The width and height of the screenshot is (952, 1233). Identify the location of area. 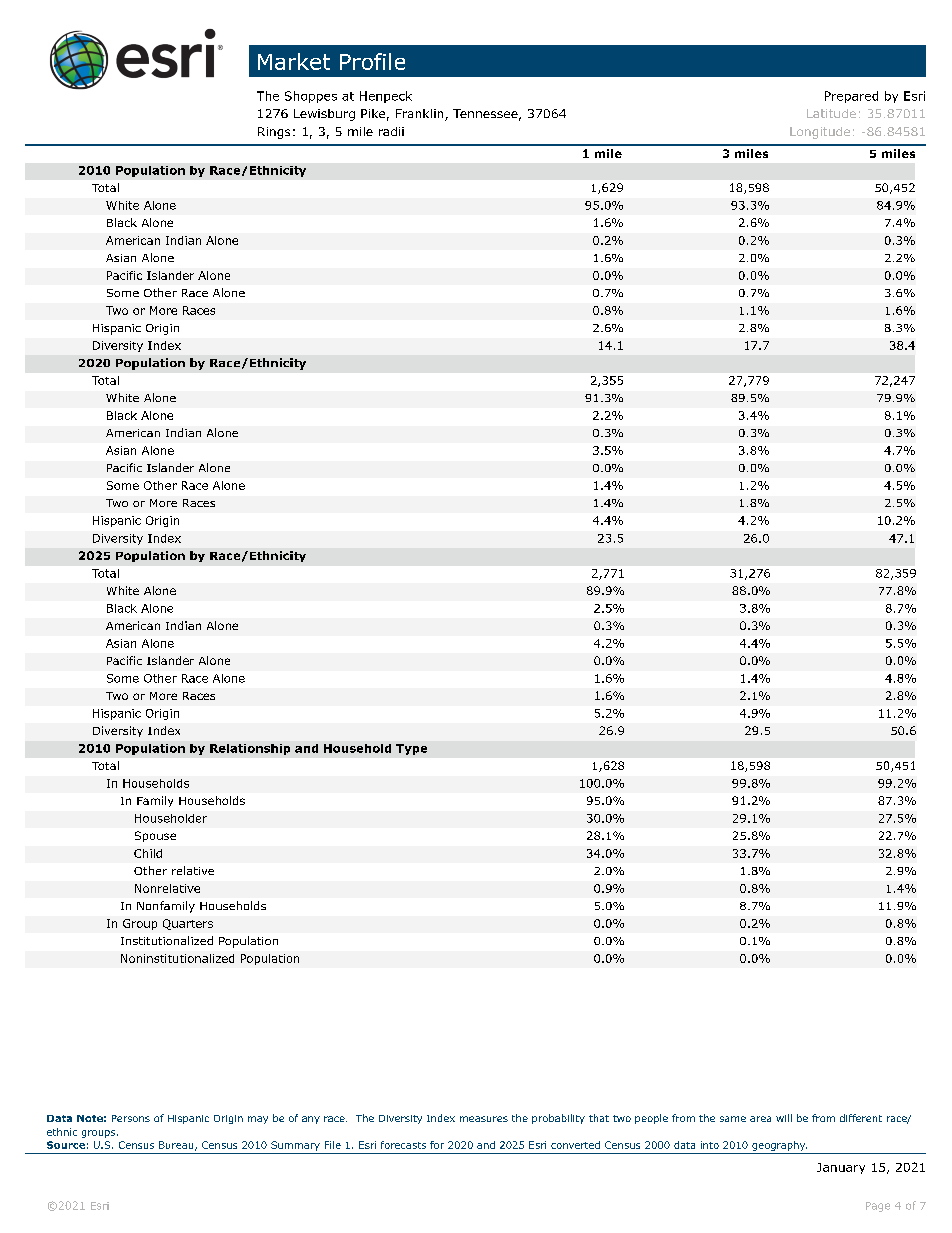
(760, 1119).
